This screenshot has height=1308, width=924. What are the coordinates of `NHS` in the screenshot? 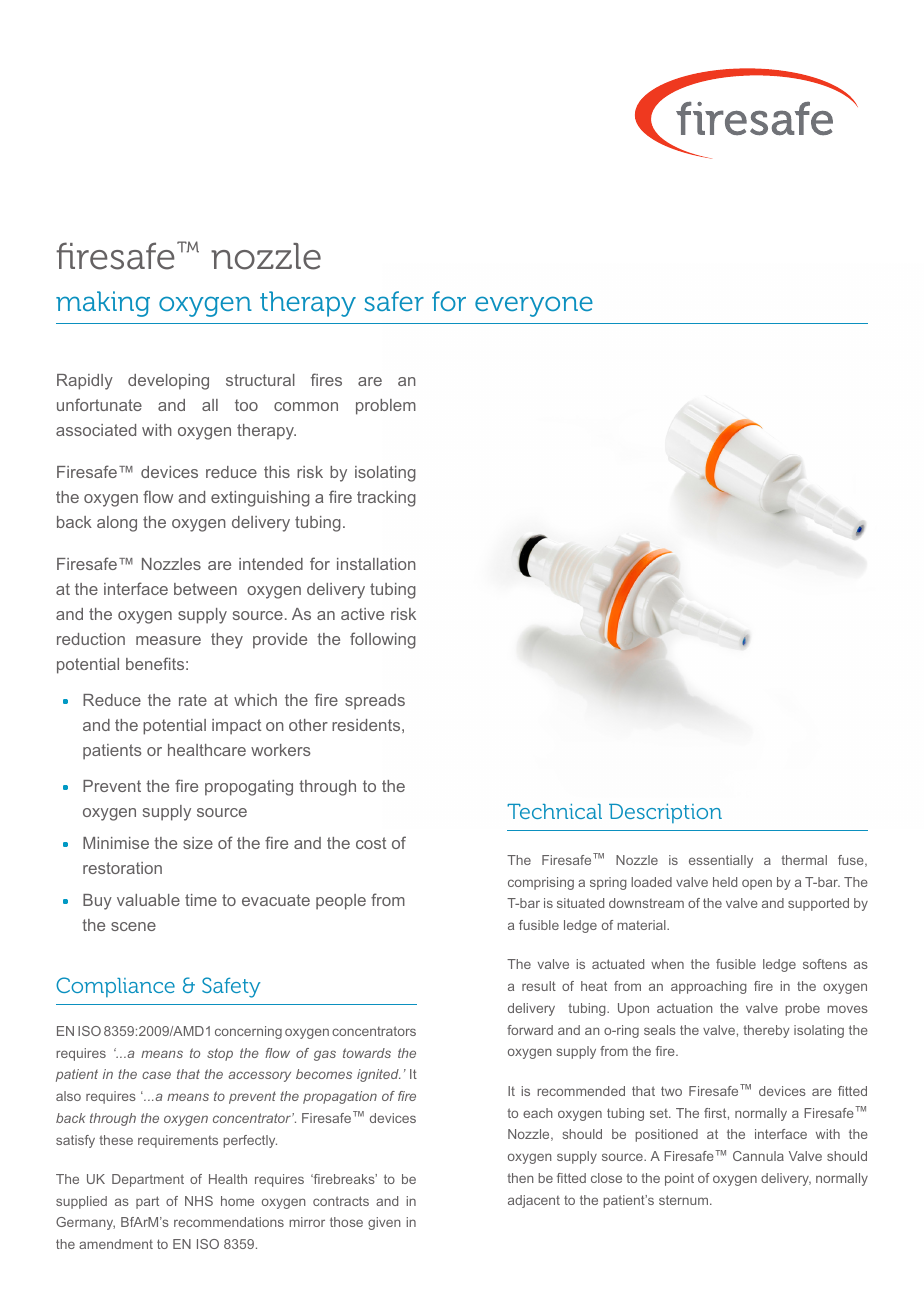 It's located at (199, 1201).
